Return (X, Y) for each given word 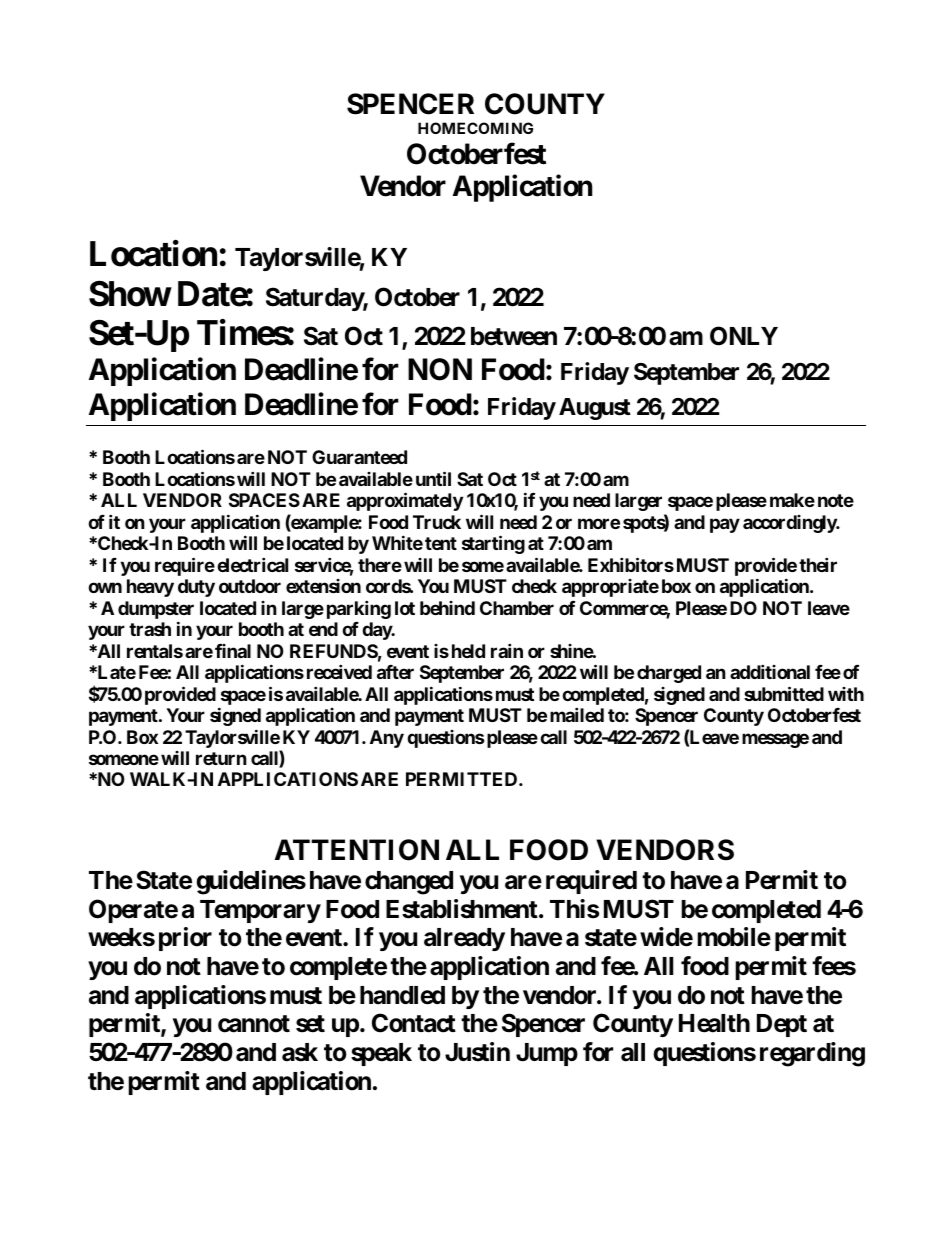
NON (440, 369)
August (595, 409)
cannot (254, 1024)
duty (196, 588)
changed (409, 883)
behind (447, 608)
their (818, 564)
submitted (784, 693)
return (221, 758)
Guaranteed (359, 457)
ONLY (744, 336)
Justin (477, 1052)
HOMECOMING (475, 128)
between (514, 336)
